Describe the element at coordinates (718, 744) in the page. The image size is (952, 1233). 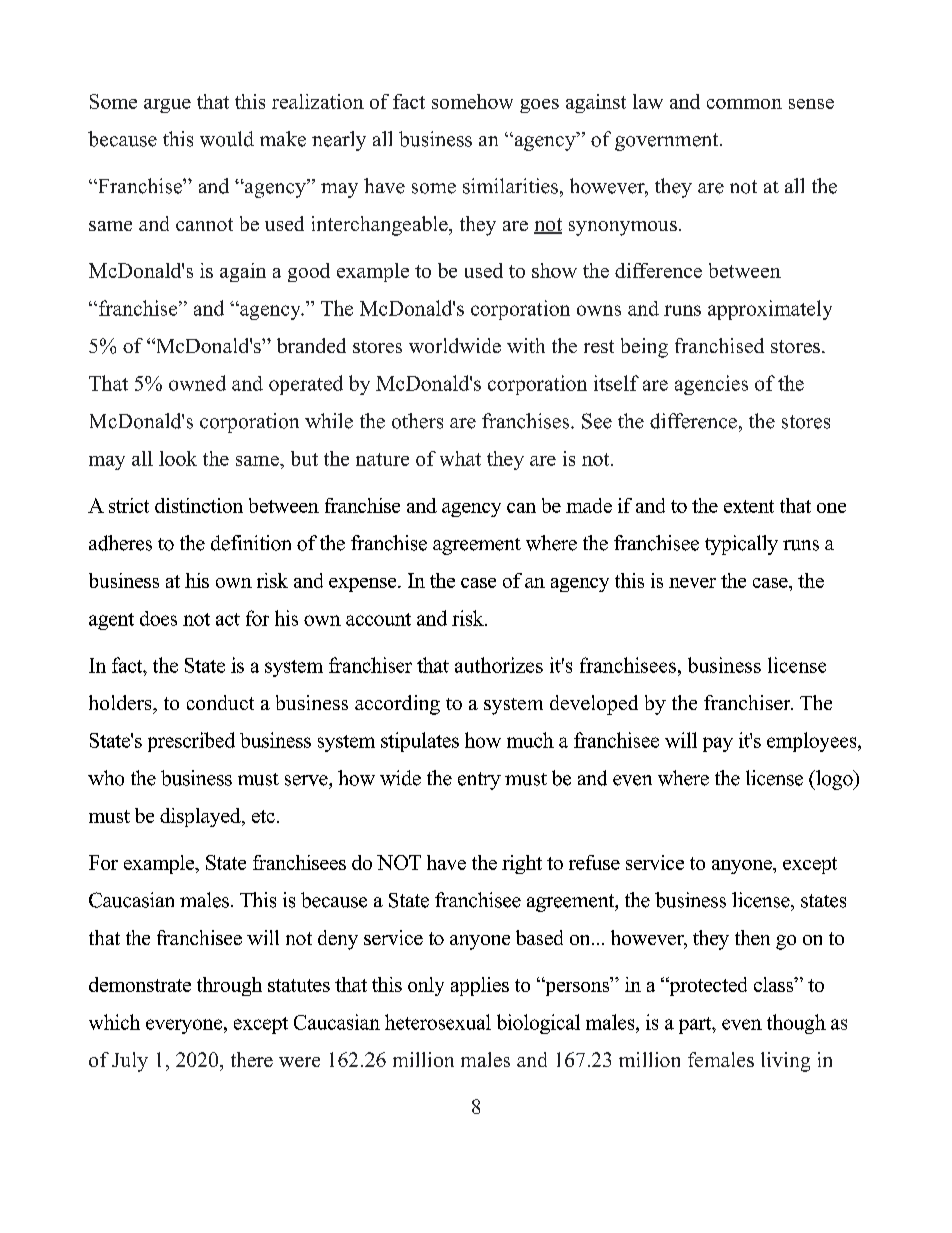
I see `pay` at that location.
